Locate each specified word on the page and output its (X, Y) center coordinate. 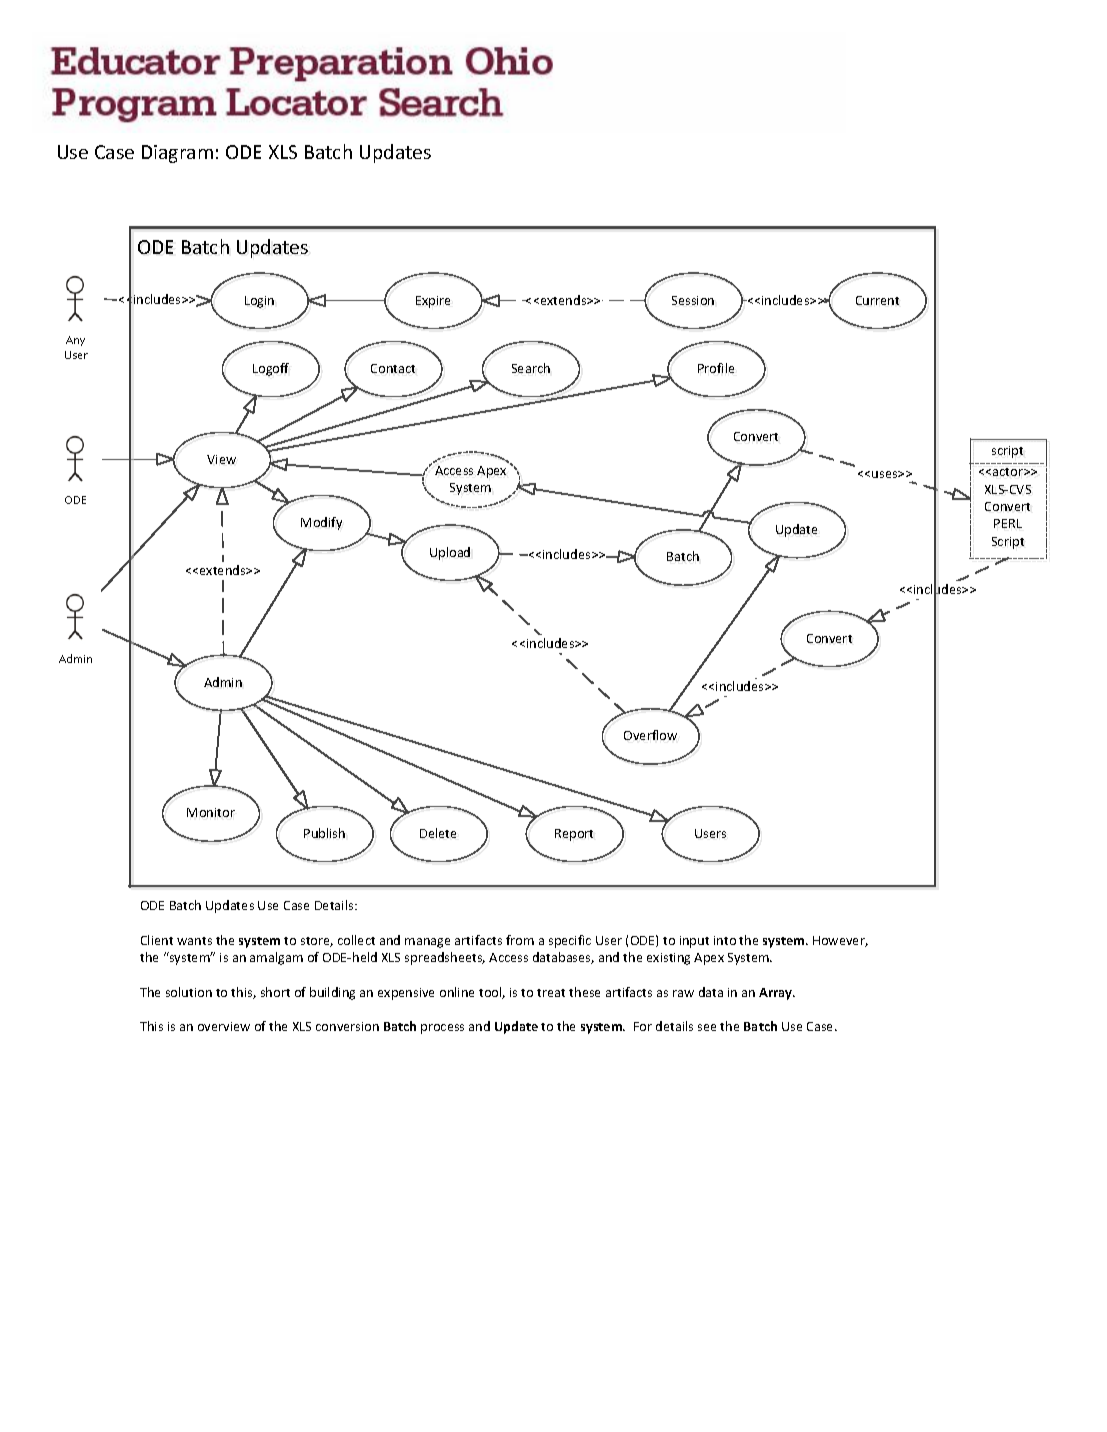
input (694, 942)
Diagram (177, 154)
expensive (406, 994)
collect (356, 940)
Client (157, 940)
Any (75, 341)
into (725, 940)
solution (189, 992)
